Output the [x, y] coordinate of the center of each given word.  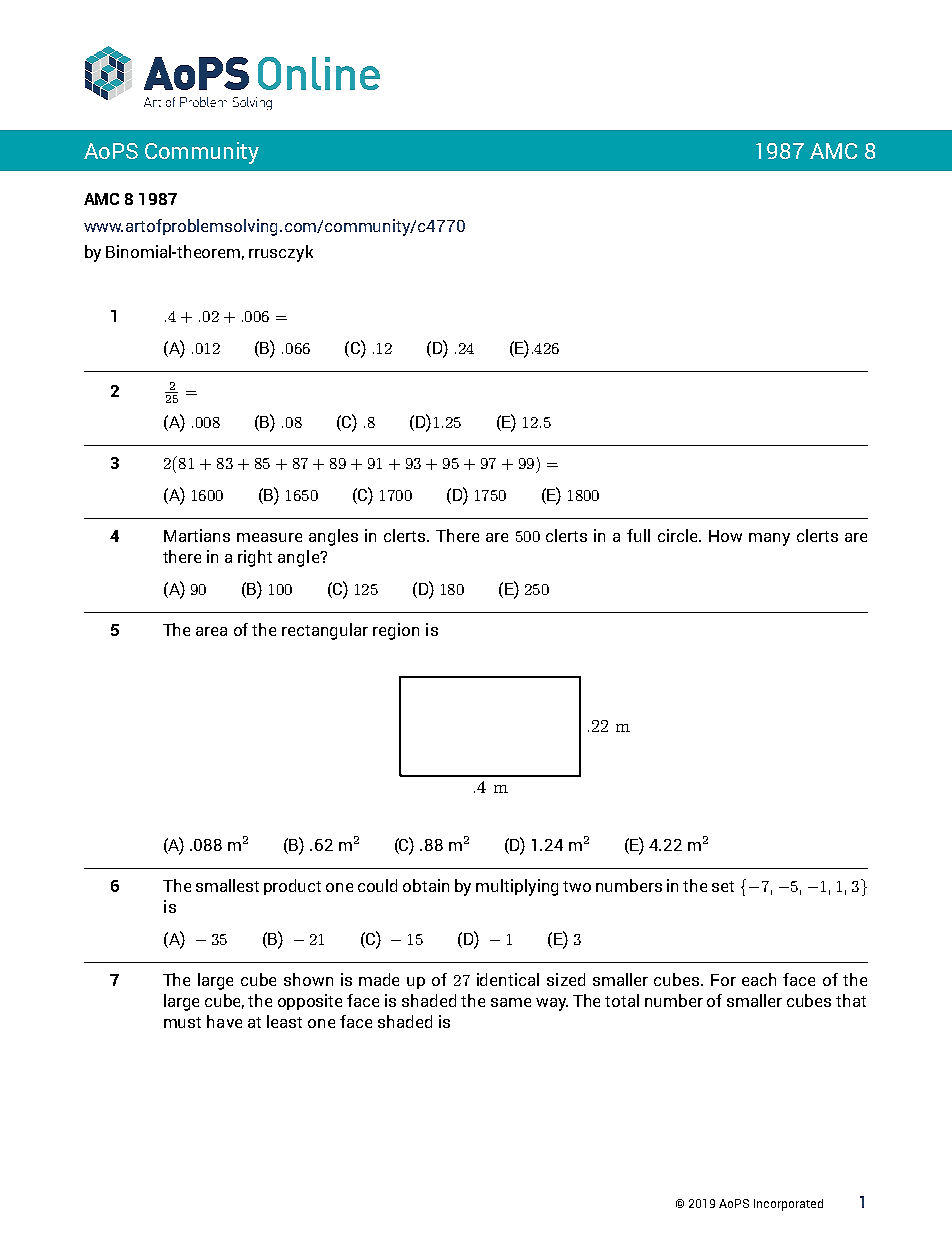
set [723, 886]
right [255, 558]
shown [308, 979]
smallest [227, 885]
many [769, 539]
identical [508, 979]
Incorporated [788, 1205]
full [638, 535]
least [284, 1021]
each [759, 979]
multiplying [517, 887]
